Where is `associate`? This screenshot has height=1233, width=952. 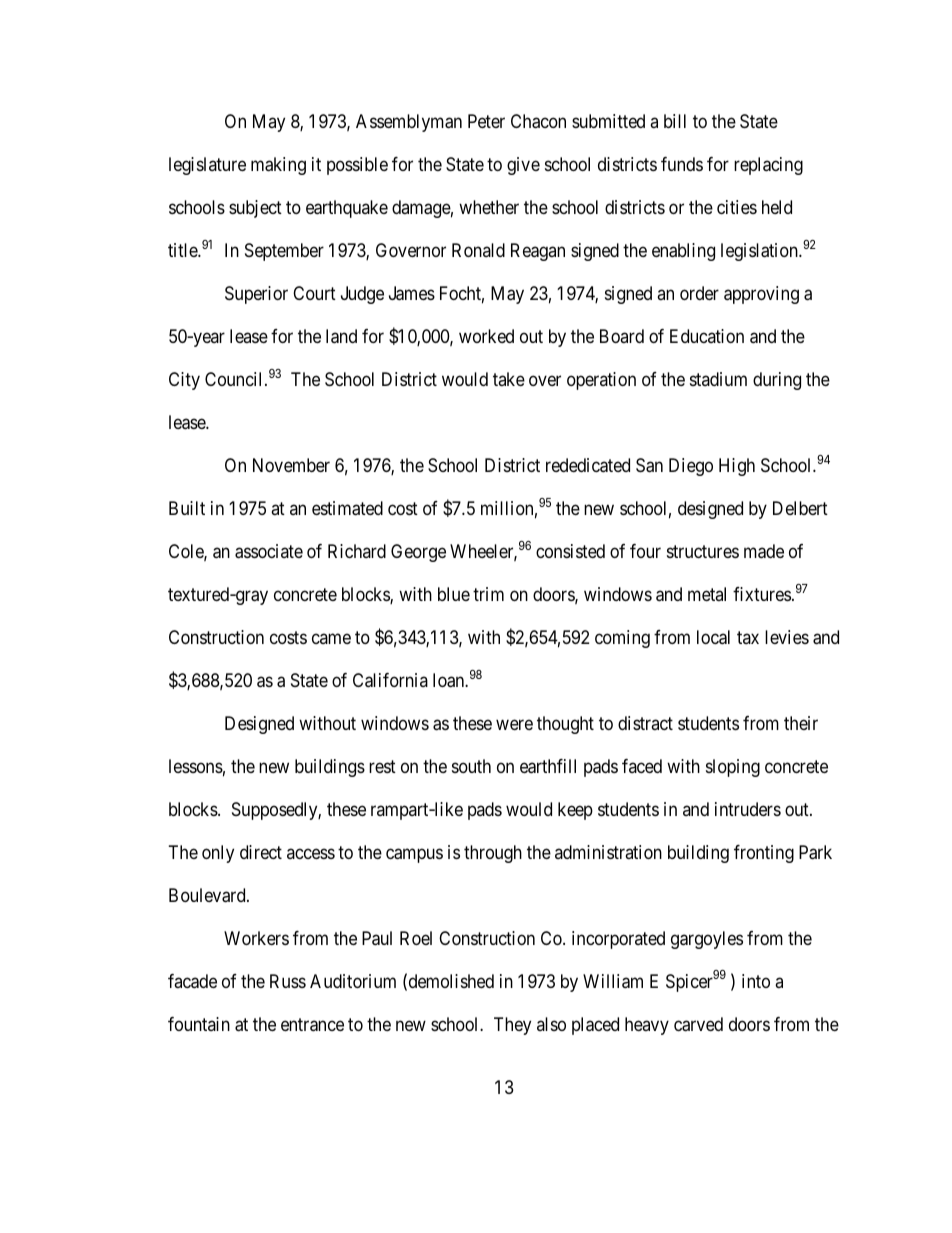 associate is located at coordinates (269, 551).
